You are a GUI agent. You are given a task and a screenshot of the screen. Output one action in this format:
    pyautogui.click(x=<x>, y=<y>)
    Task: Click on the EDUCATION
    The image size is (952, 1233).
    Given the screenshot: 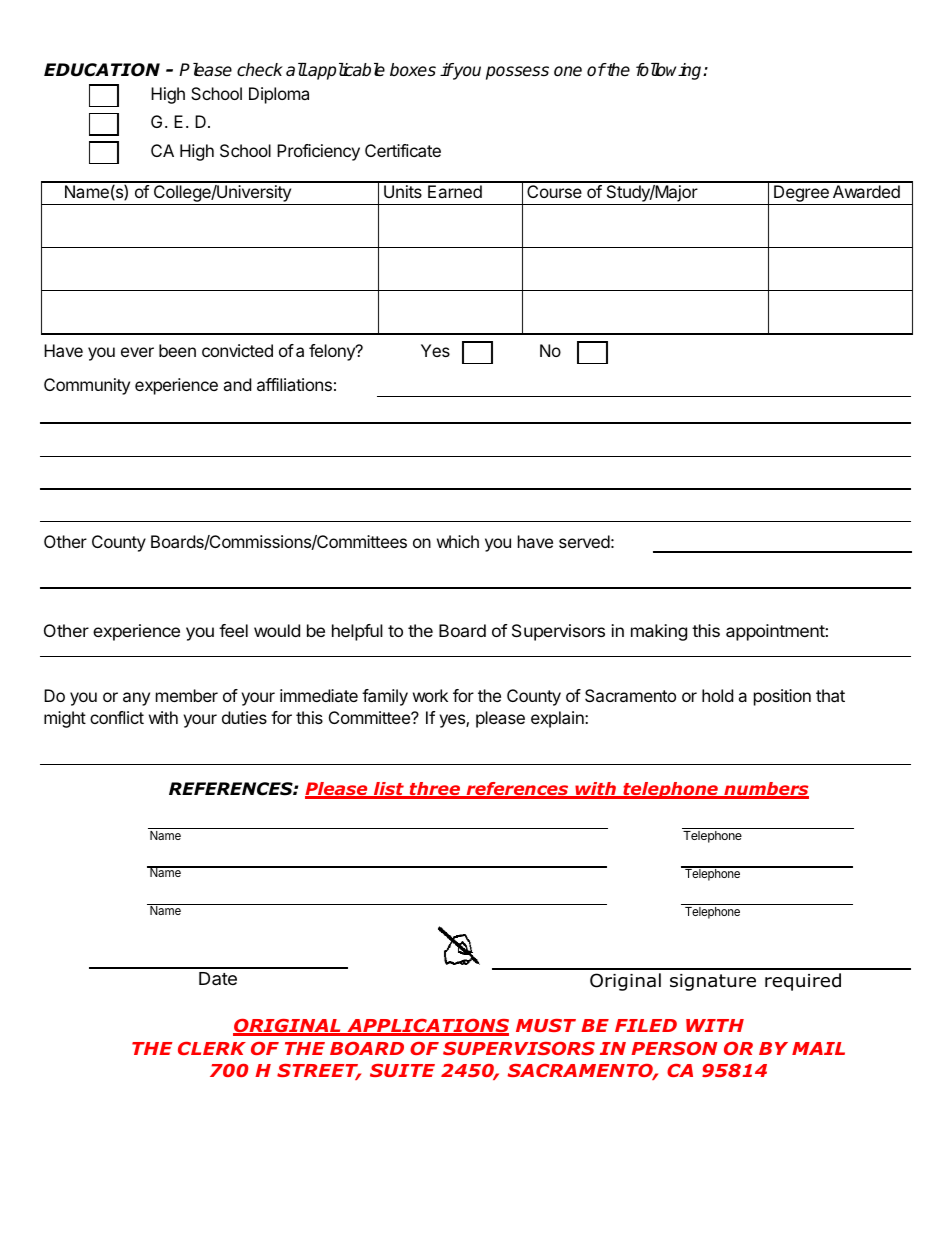 What is the action you would take?
    pyautogui.click(x=102, y=70)
